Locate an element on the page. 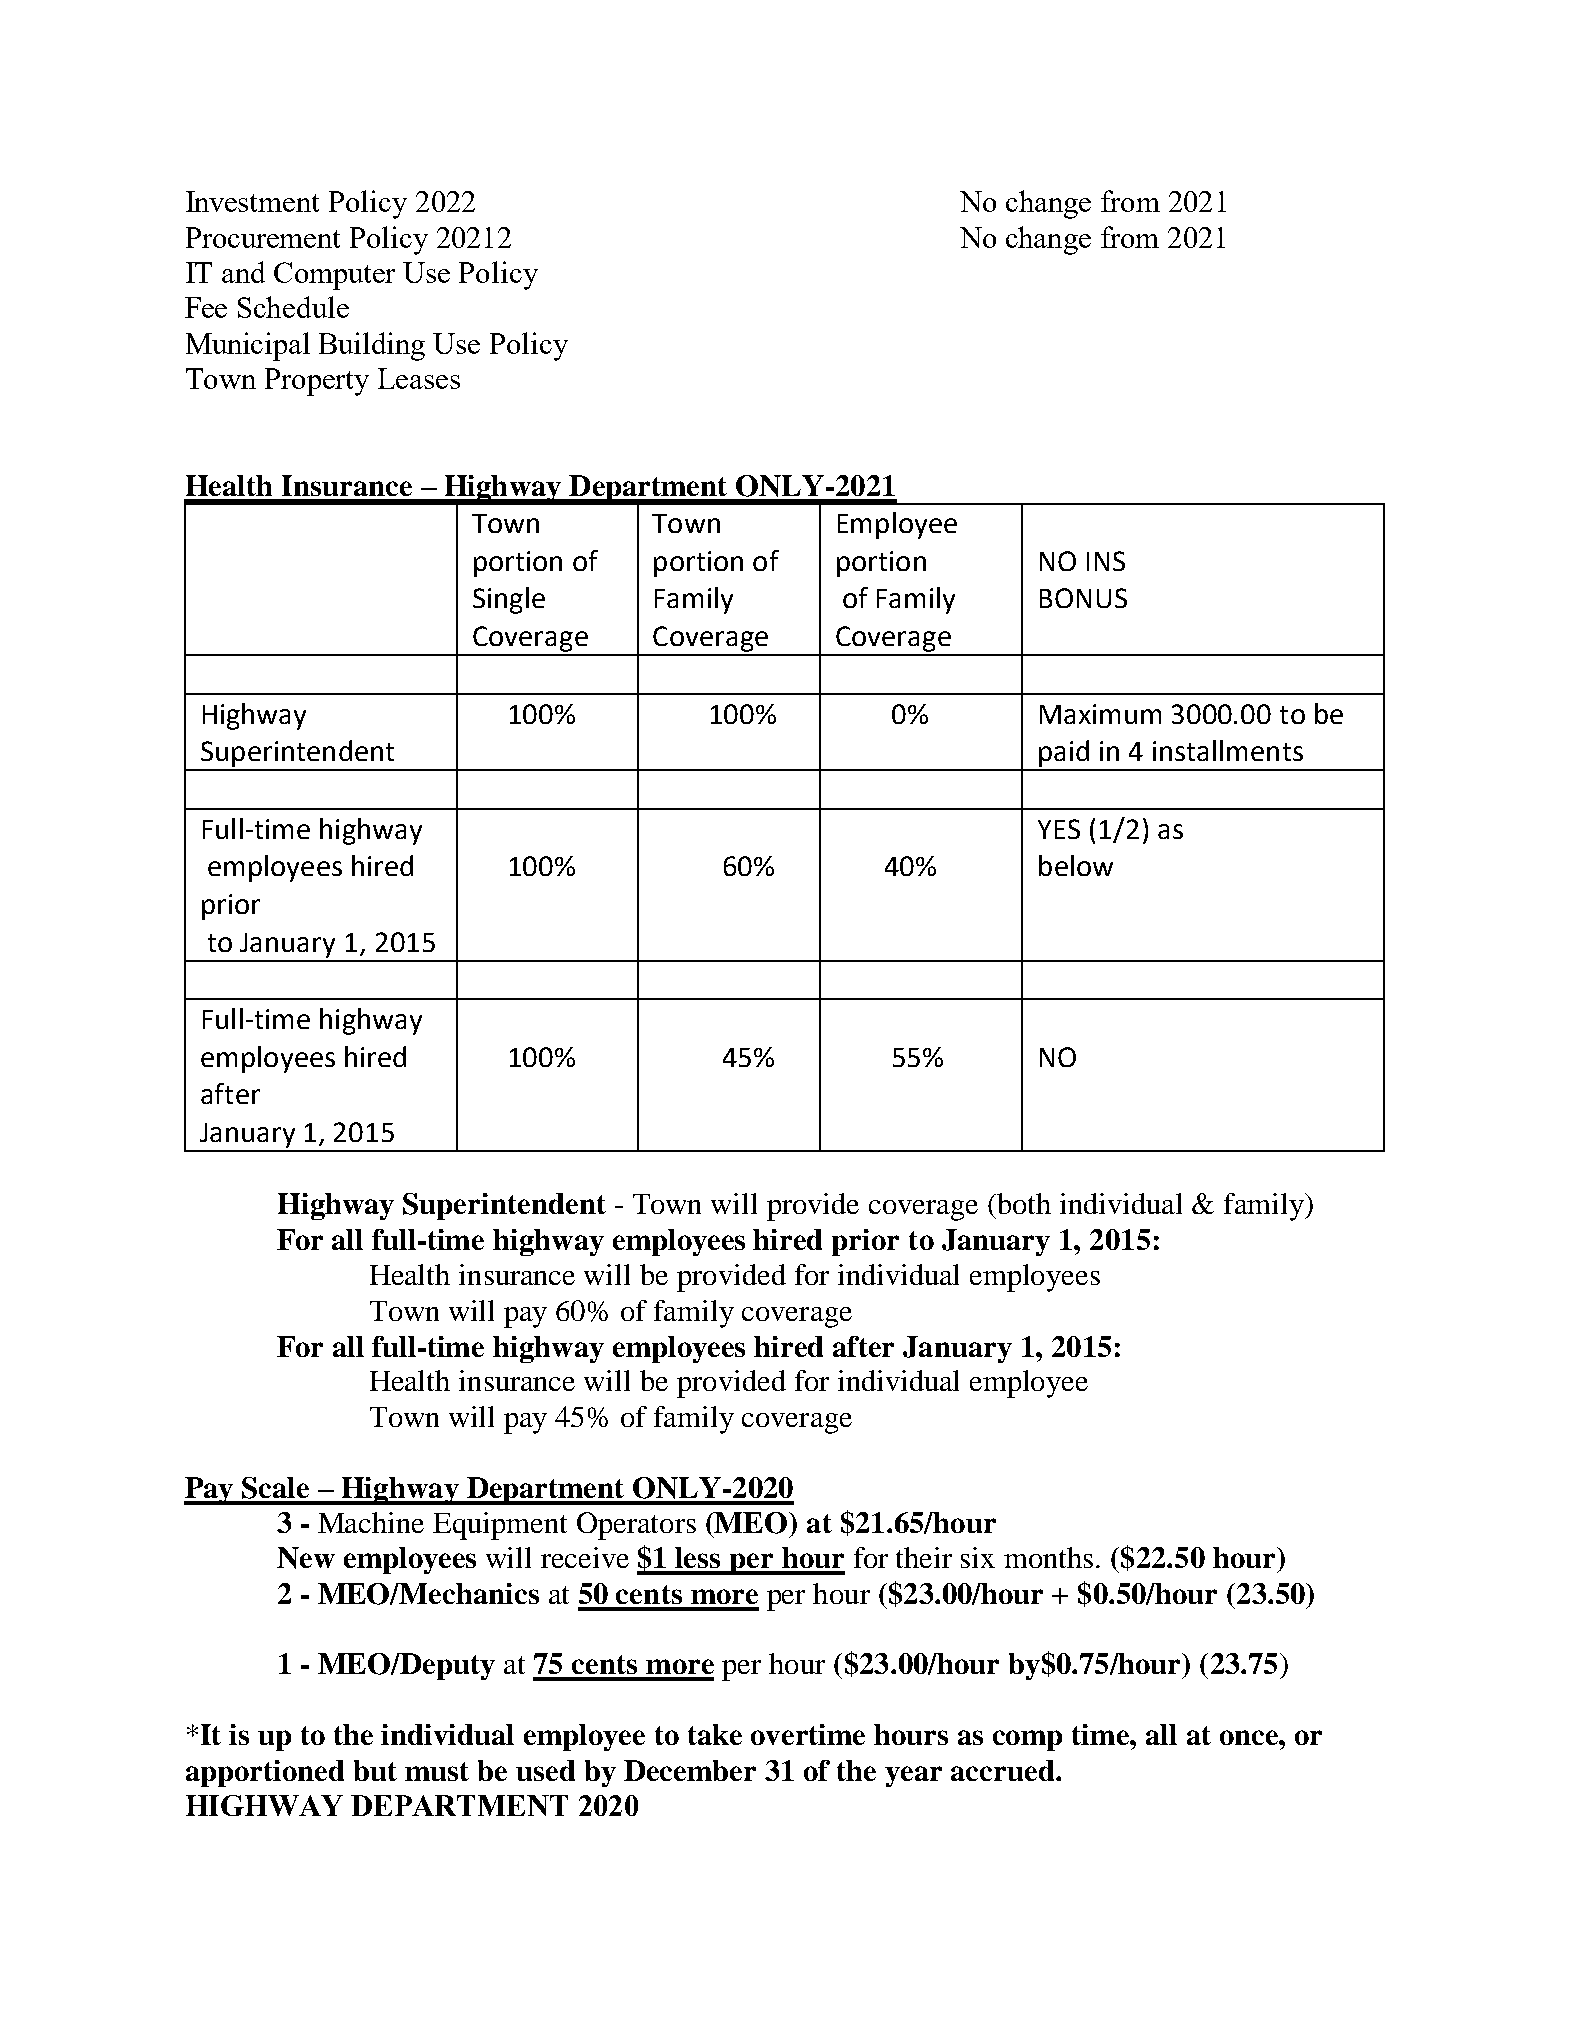  below is located at coordinates (1076, 865).
